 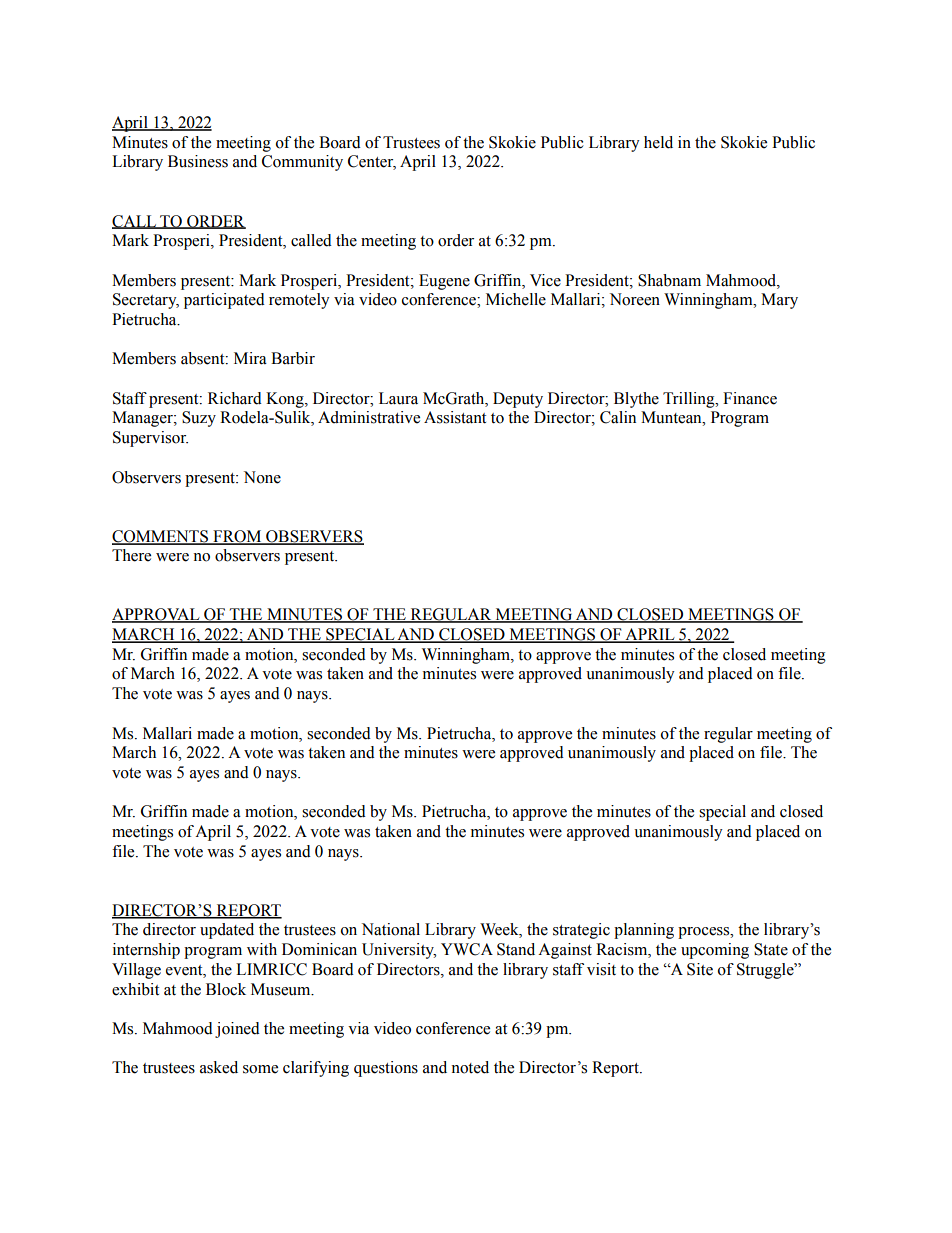 What do you see at coordinates (227, 931) in the screenshot?
I see `updated` at bounding box center [227, 931].
